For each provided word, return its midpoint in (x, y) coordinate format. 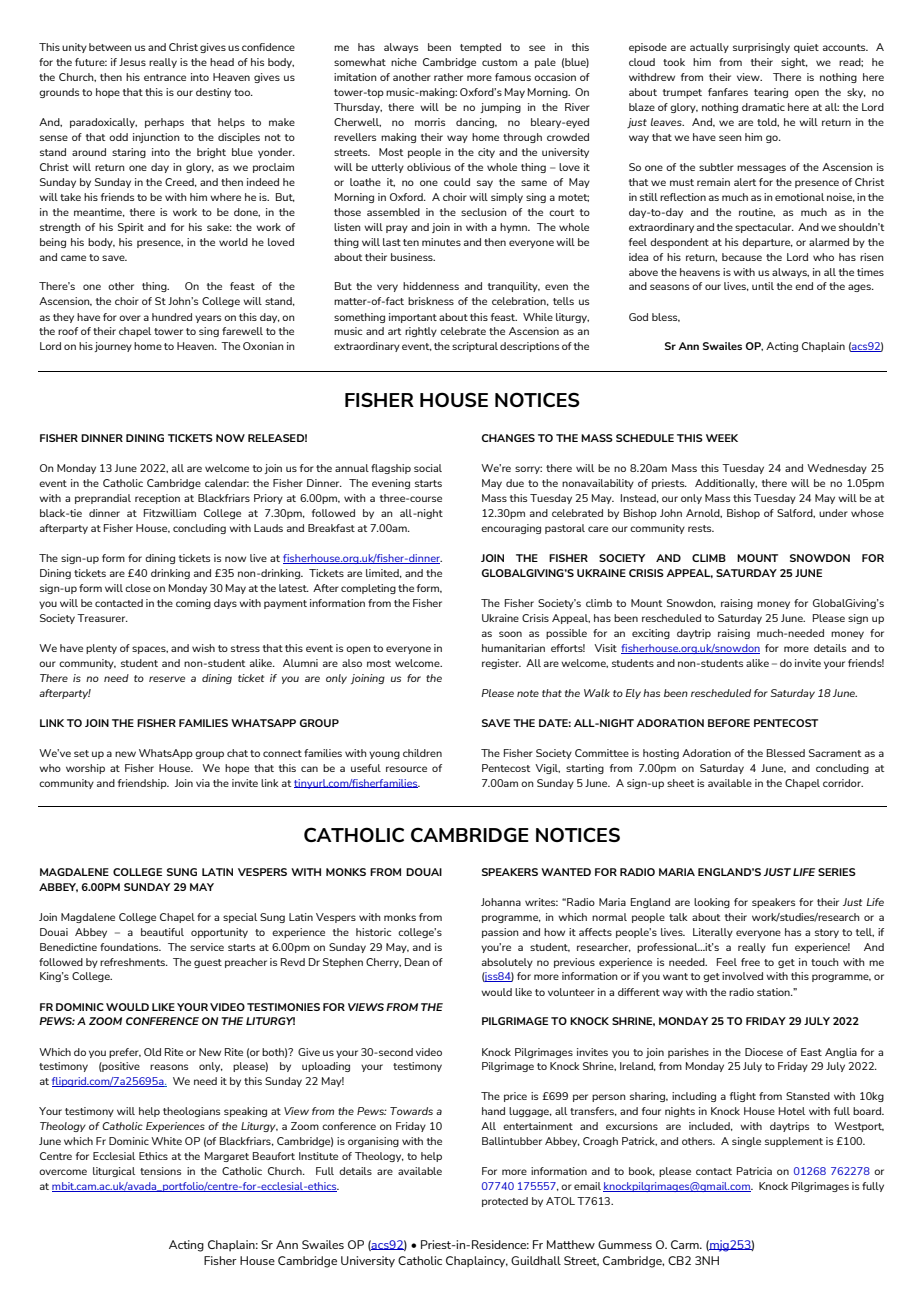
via (203, 783)
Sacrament (835, 753)
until (763, 286)
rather (448, 77)
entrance (165, 77)
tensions (160, 1171)
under (833, 513)
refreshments (133, 962)
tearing (771, 93)
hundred (172, 317)
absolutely (507, 963)
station (774, 992)
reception (157, 499)
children (422, 753)
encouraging (511, 529)
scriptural (475, 347)
